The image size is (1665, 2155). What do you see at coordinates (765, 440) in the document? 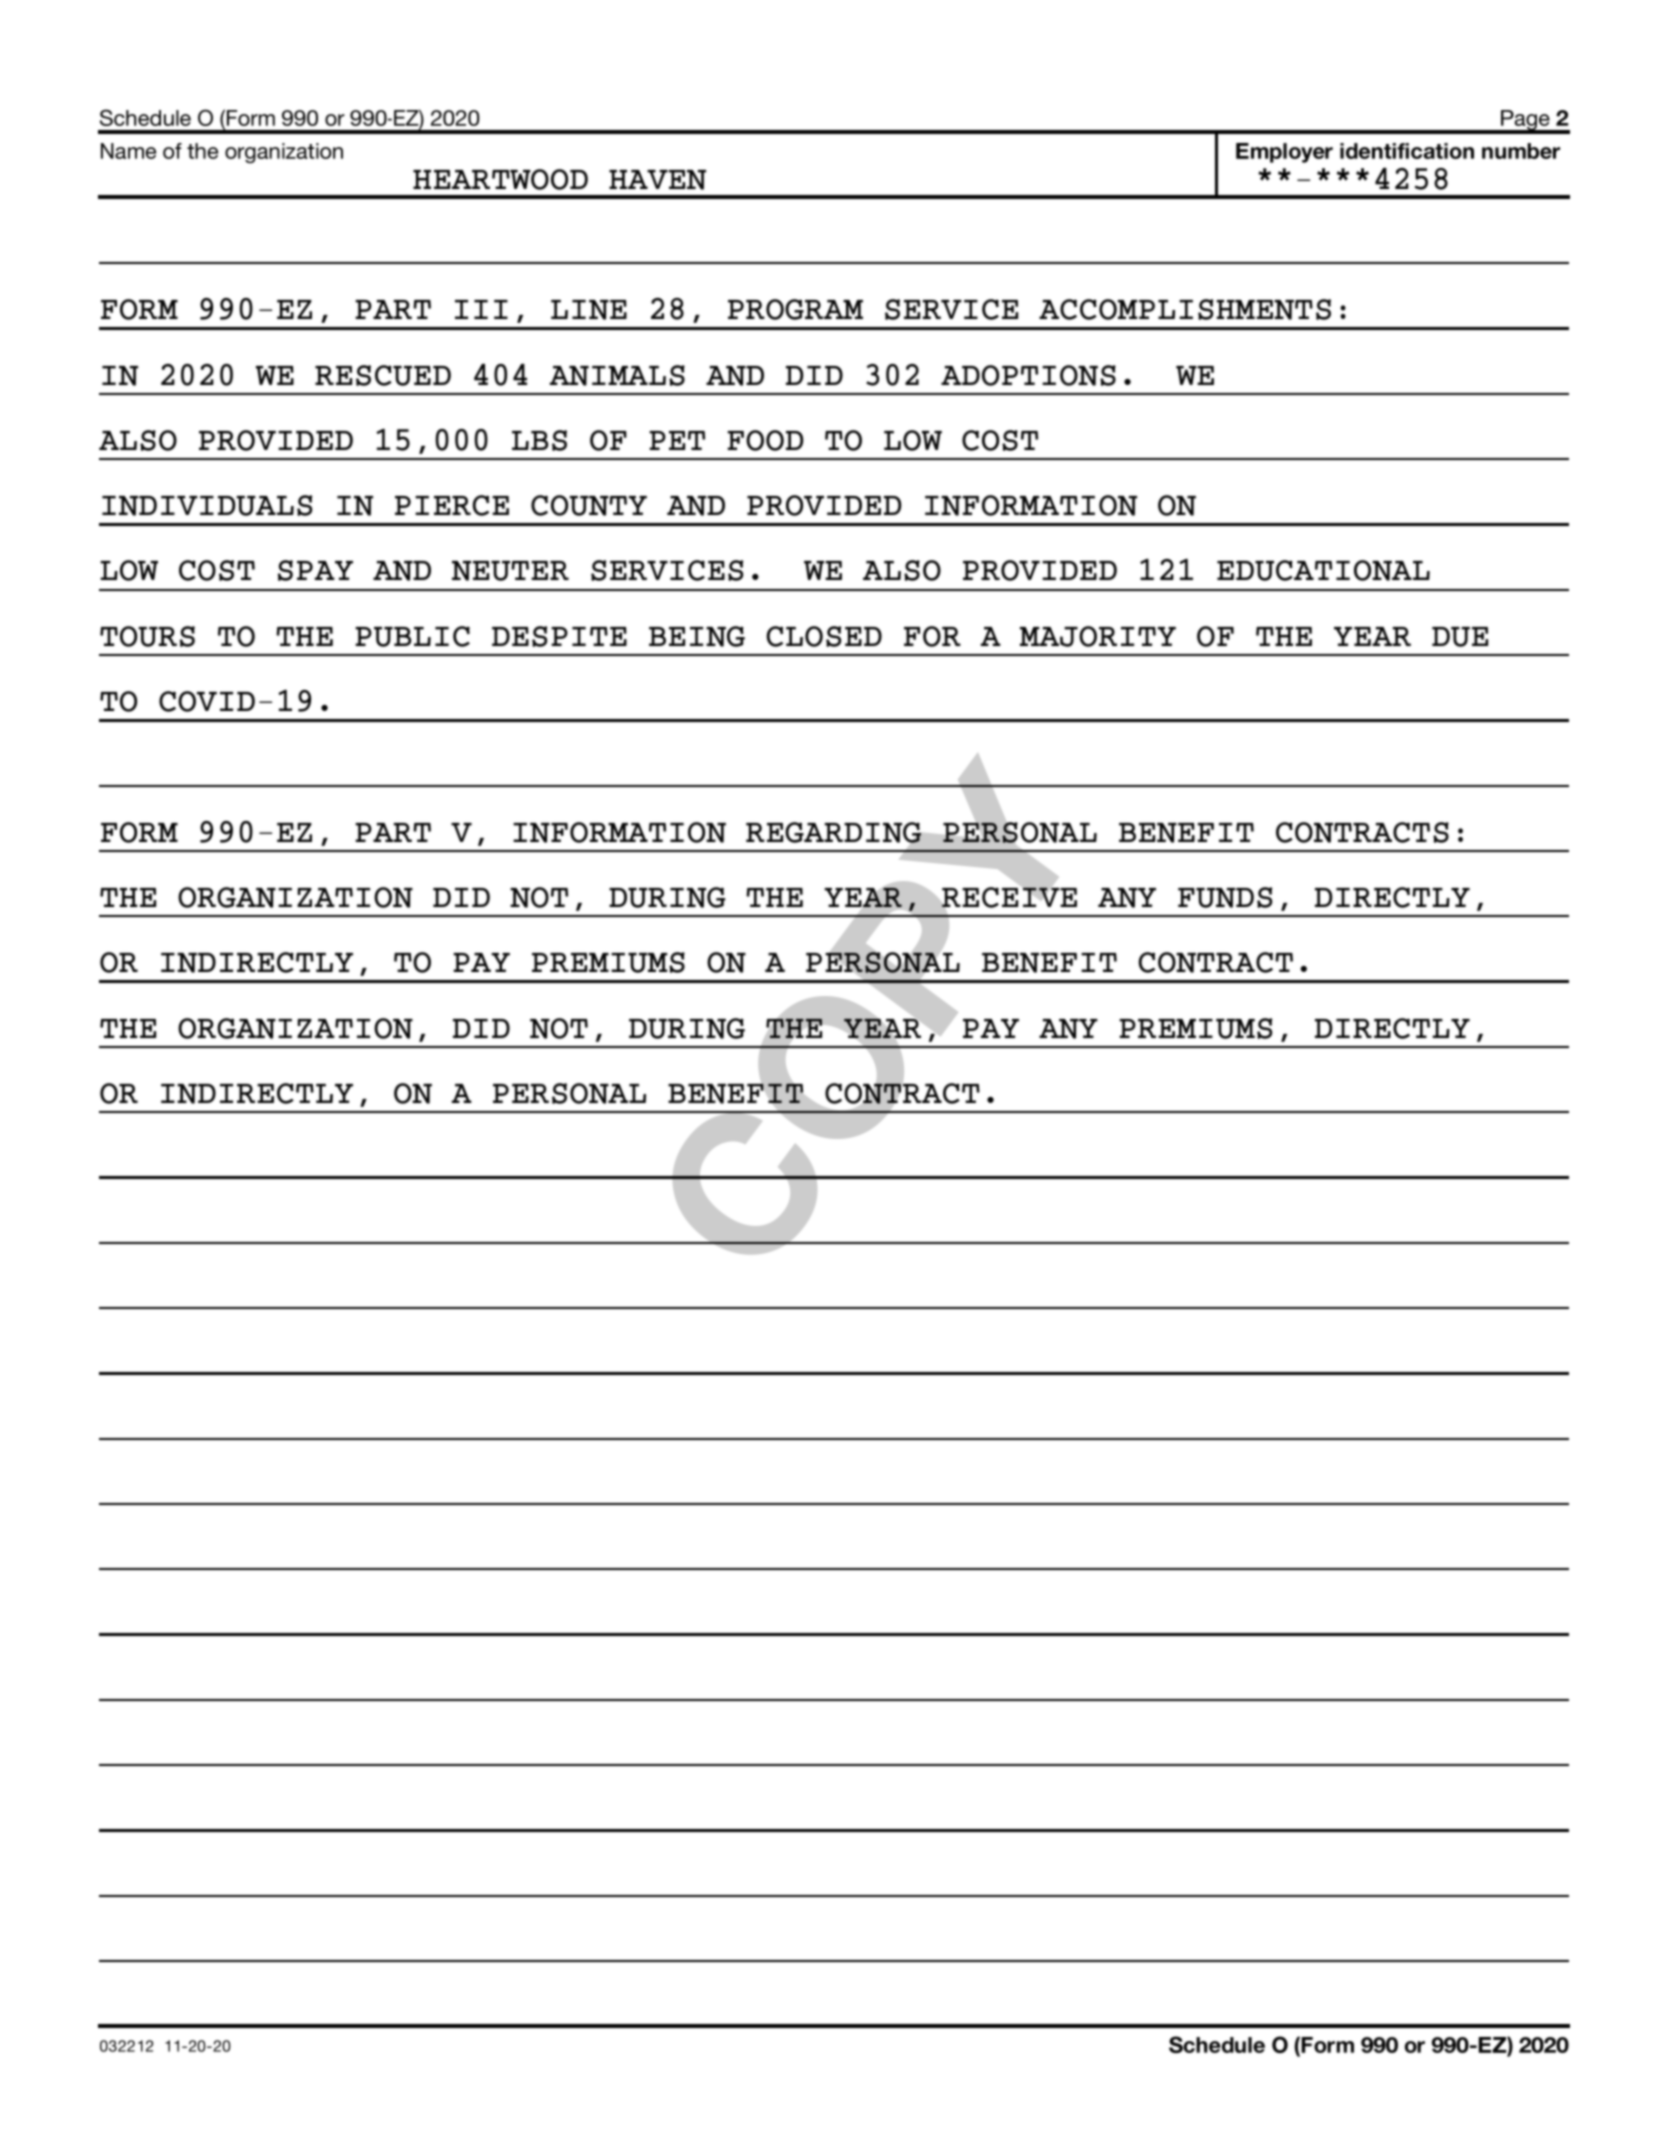
I see `FOOD` at bounding box center [765, 440].
